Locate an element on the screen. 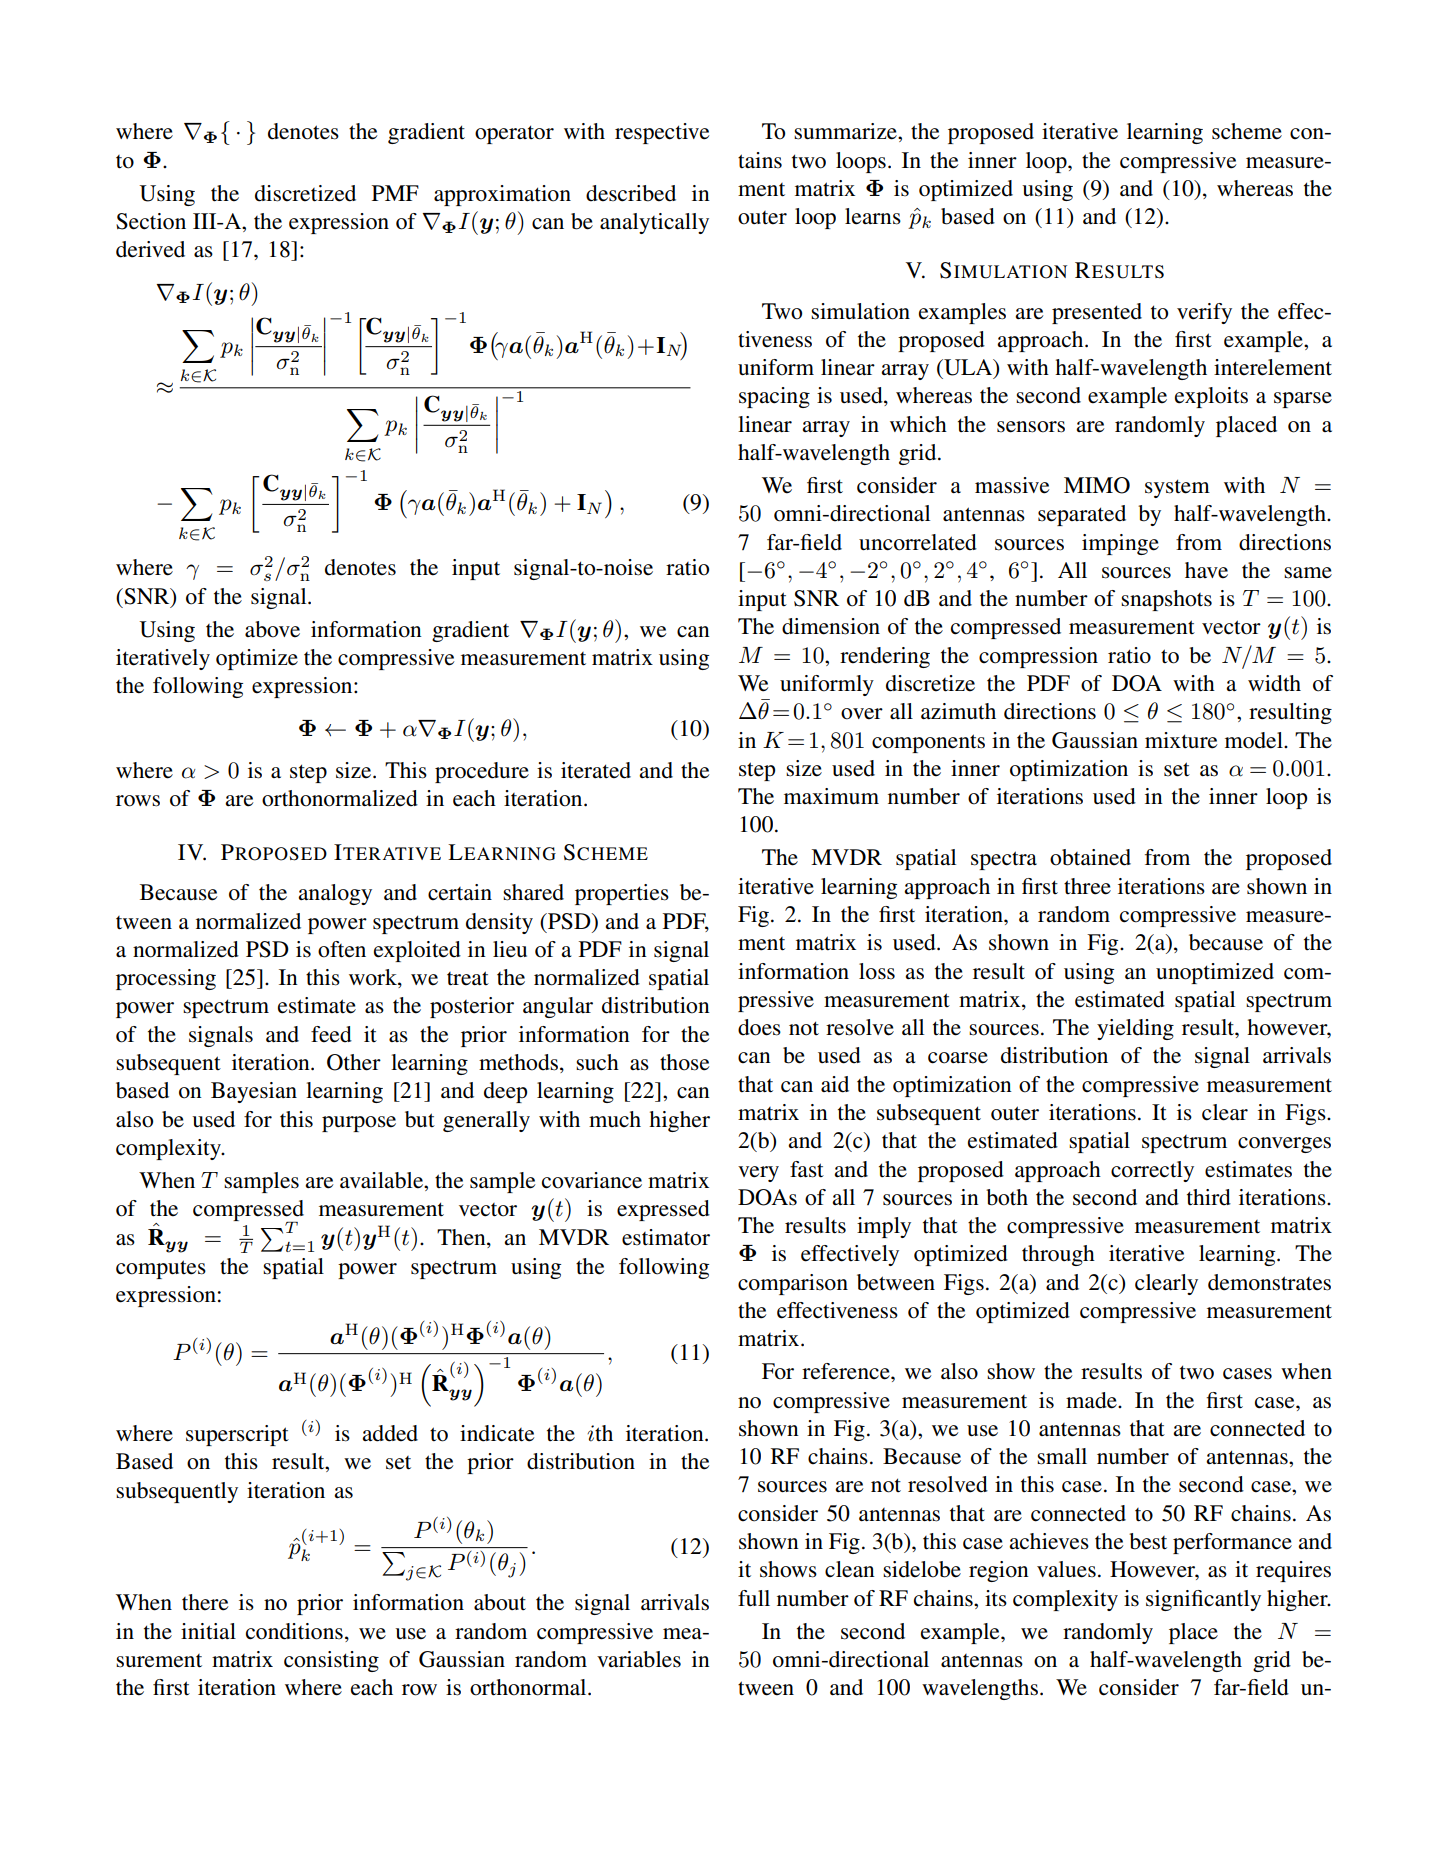 Image resolution: width=1448 pixels, height=1874 pixels. conditions is located at coordinates (294, 1631).
